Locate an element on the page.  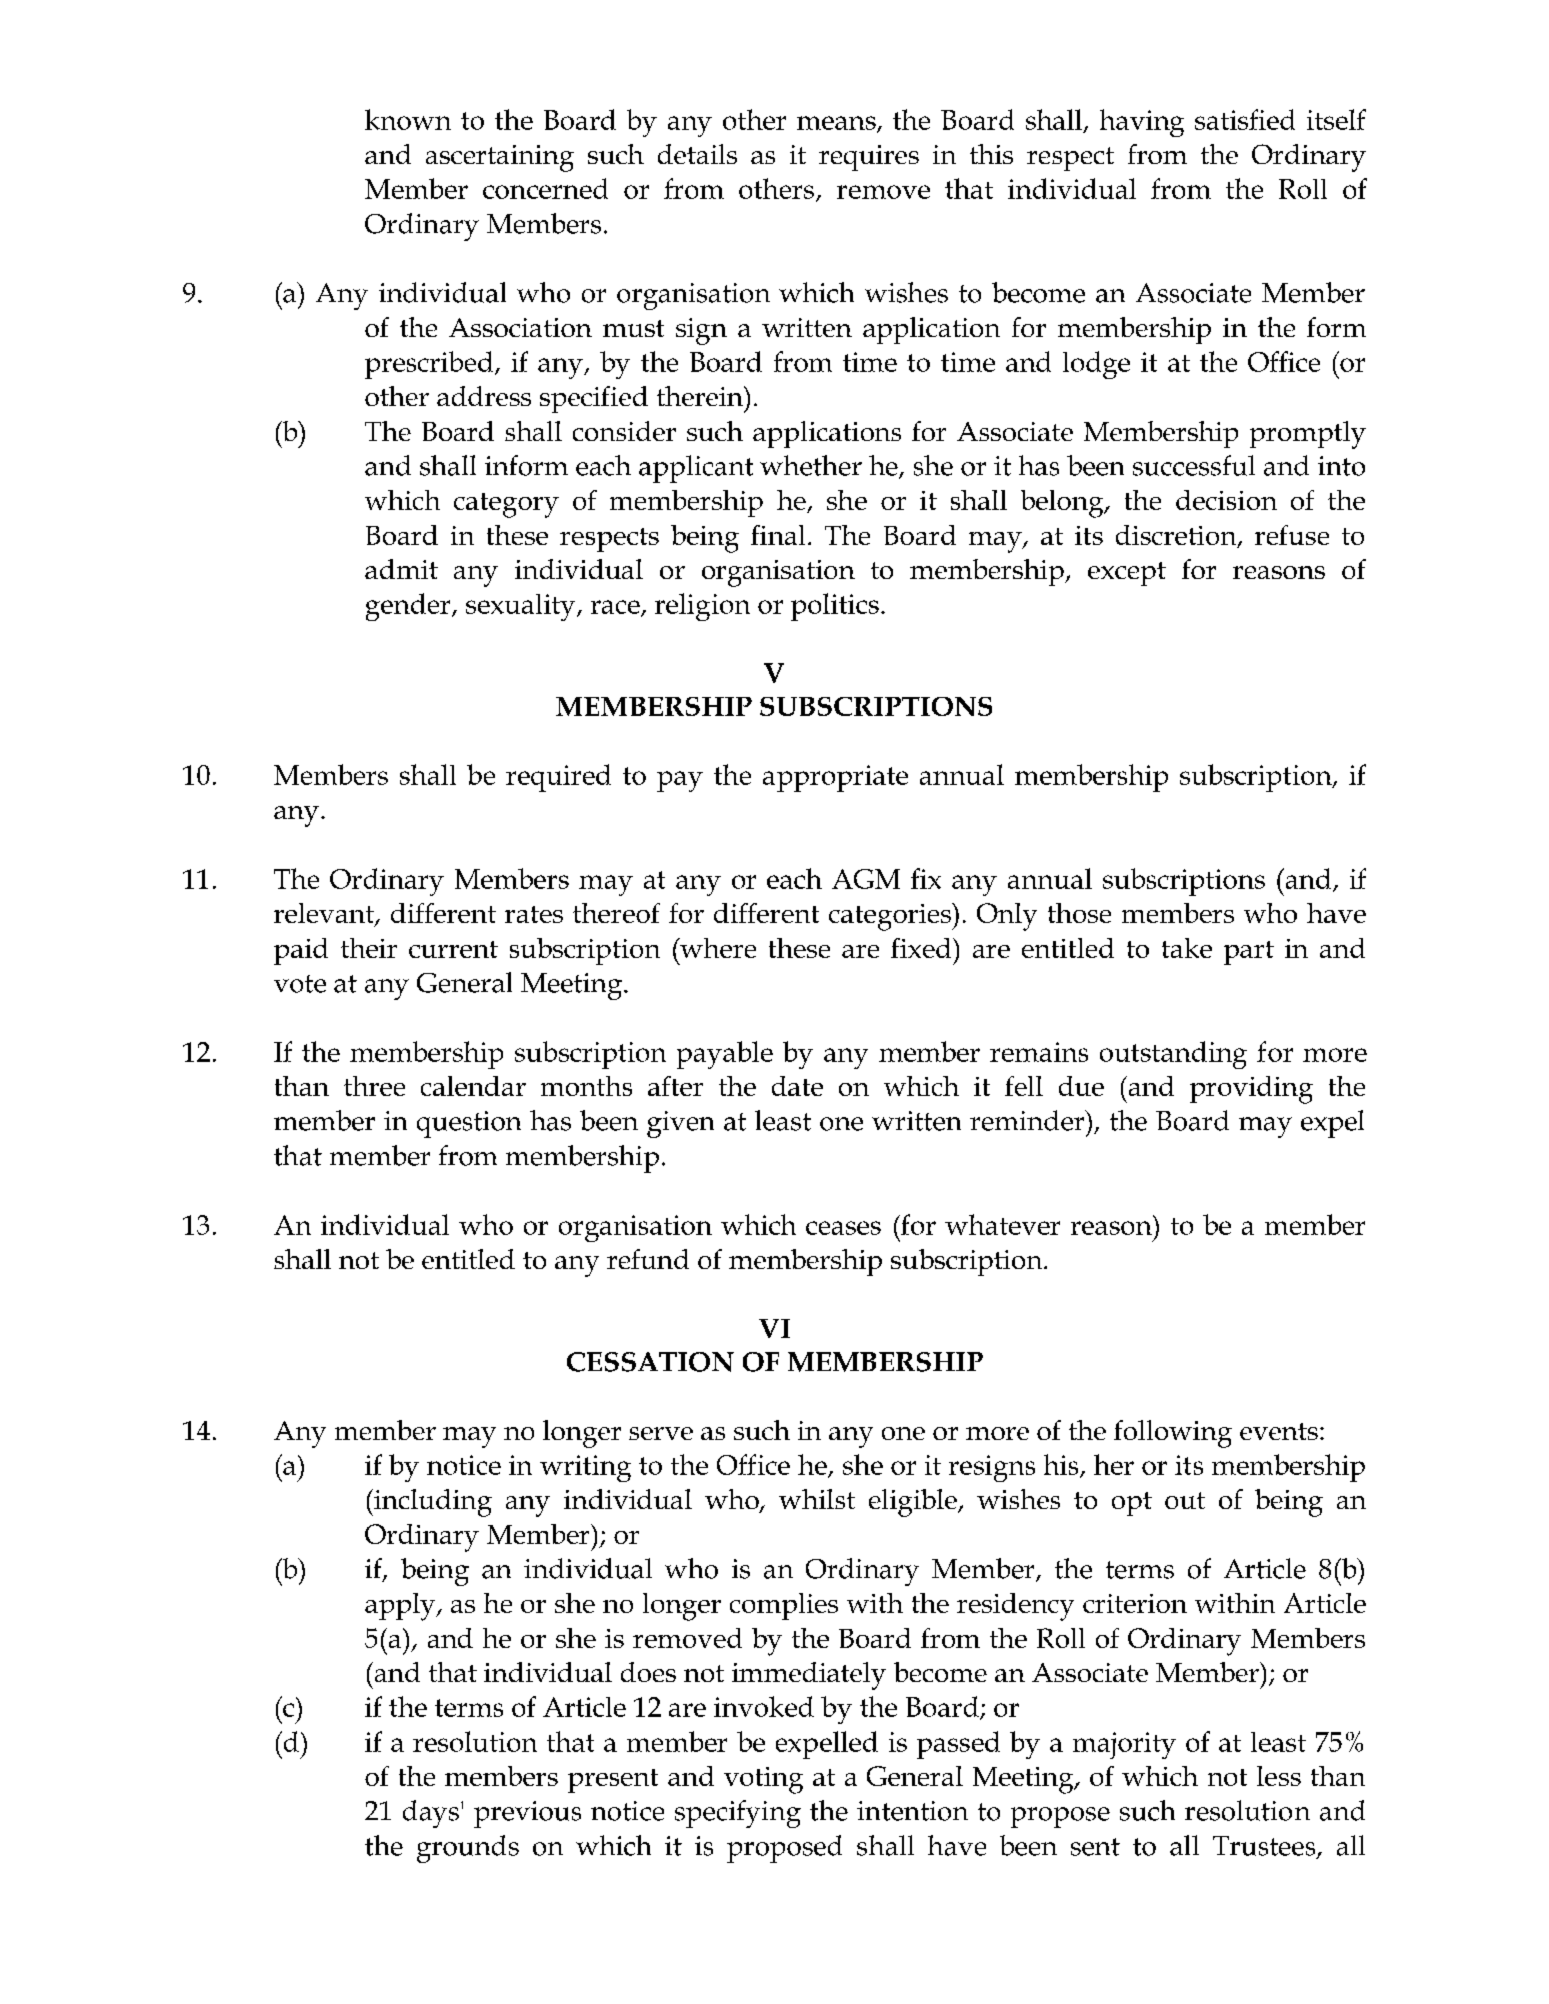
requires is located at coordinates (869, 158).
